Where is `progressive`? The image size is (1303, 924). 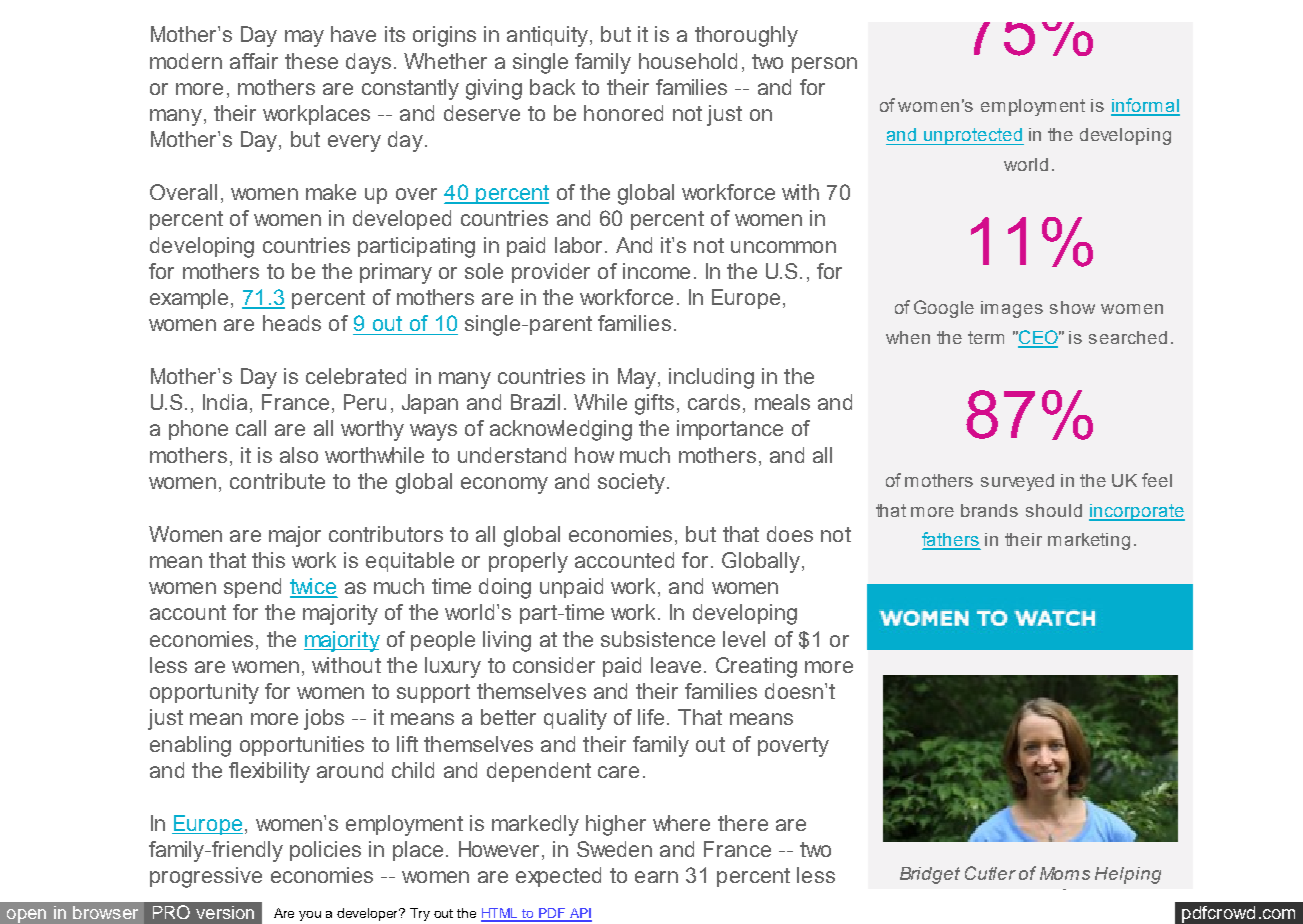
progressive is located at coordinates (206, 877).
